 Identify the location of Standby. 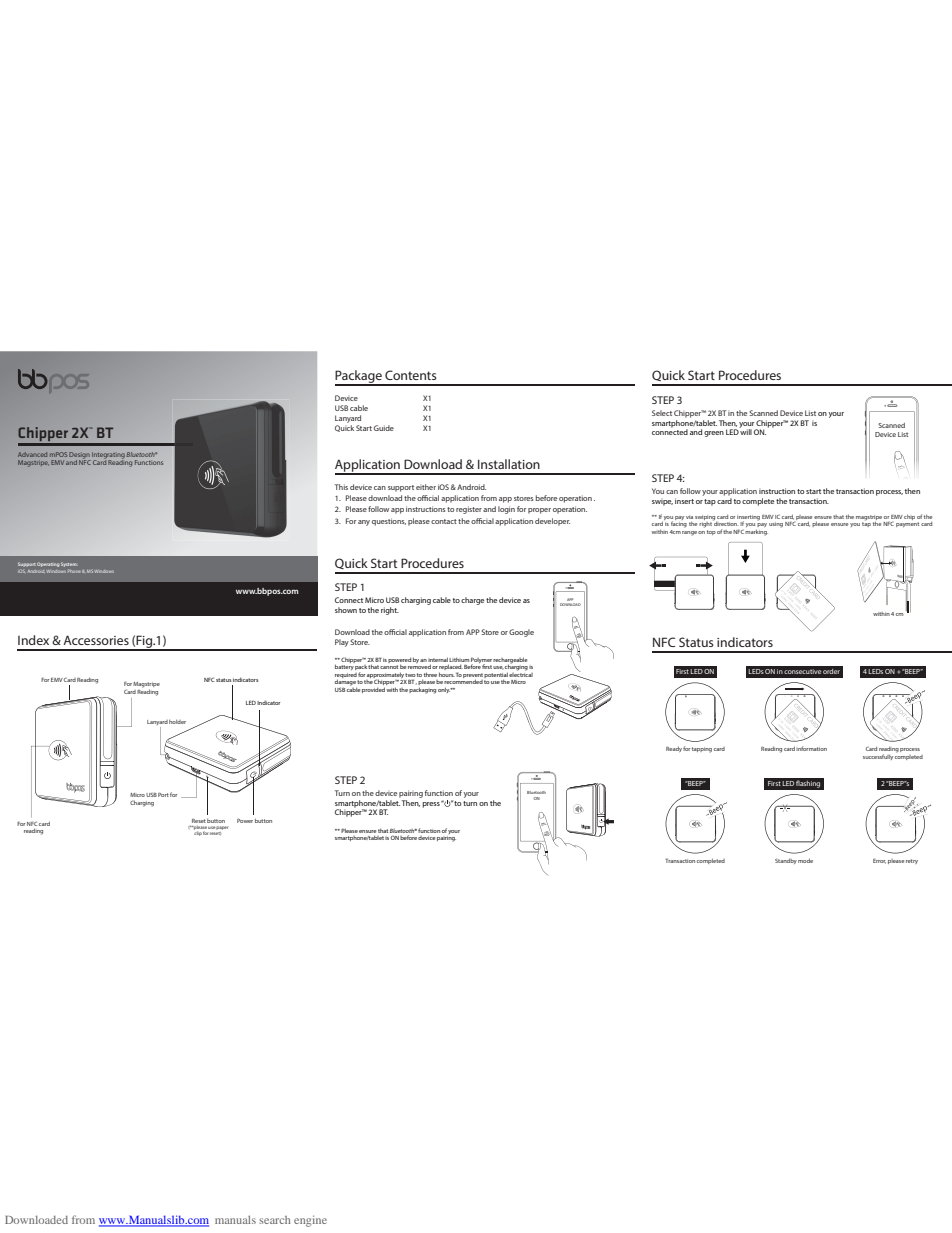
(786, 861).
